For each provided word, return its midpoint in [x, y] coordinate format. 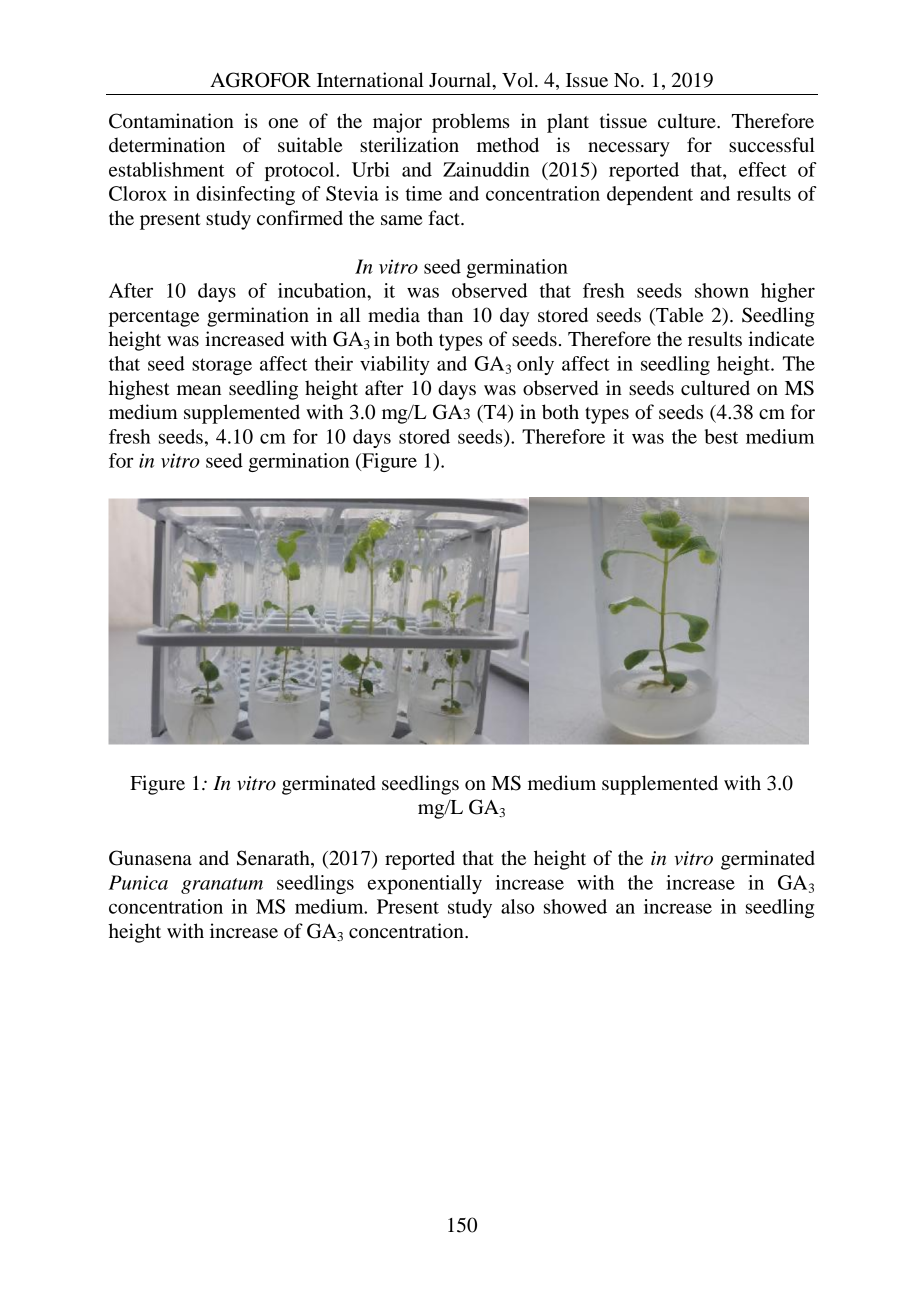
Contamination [171, 121]
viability [395, 365]
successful [772, 145]
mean [199, 390]
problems [471, 123]
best [721, 436]
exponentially [425, 884]
